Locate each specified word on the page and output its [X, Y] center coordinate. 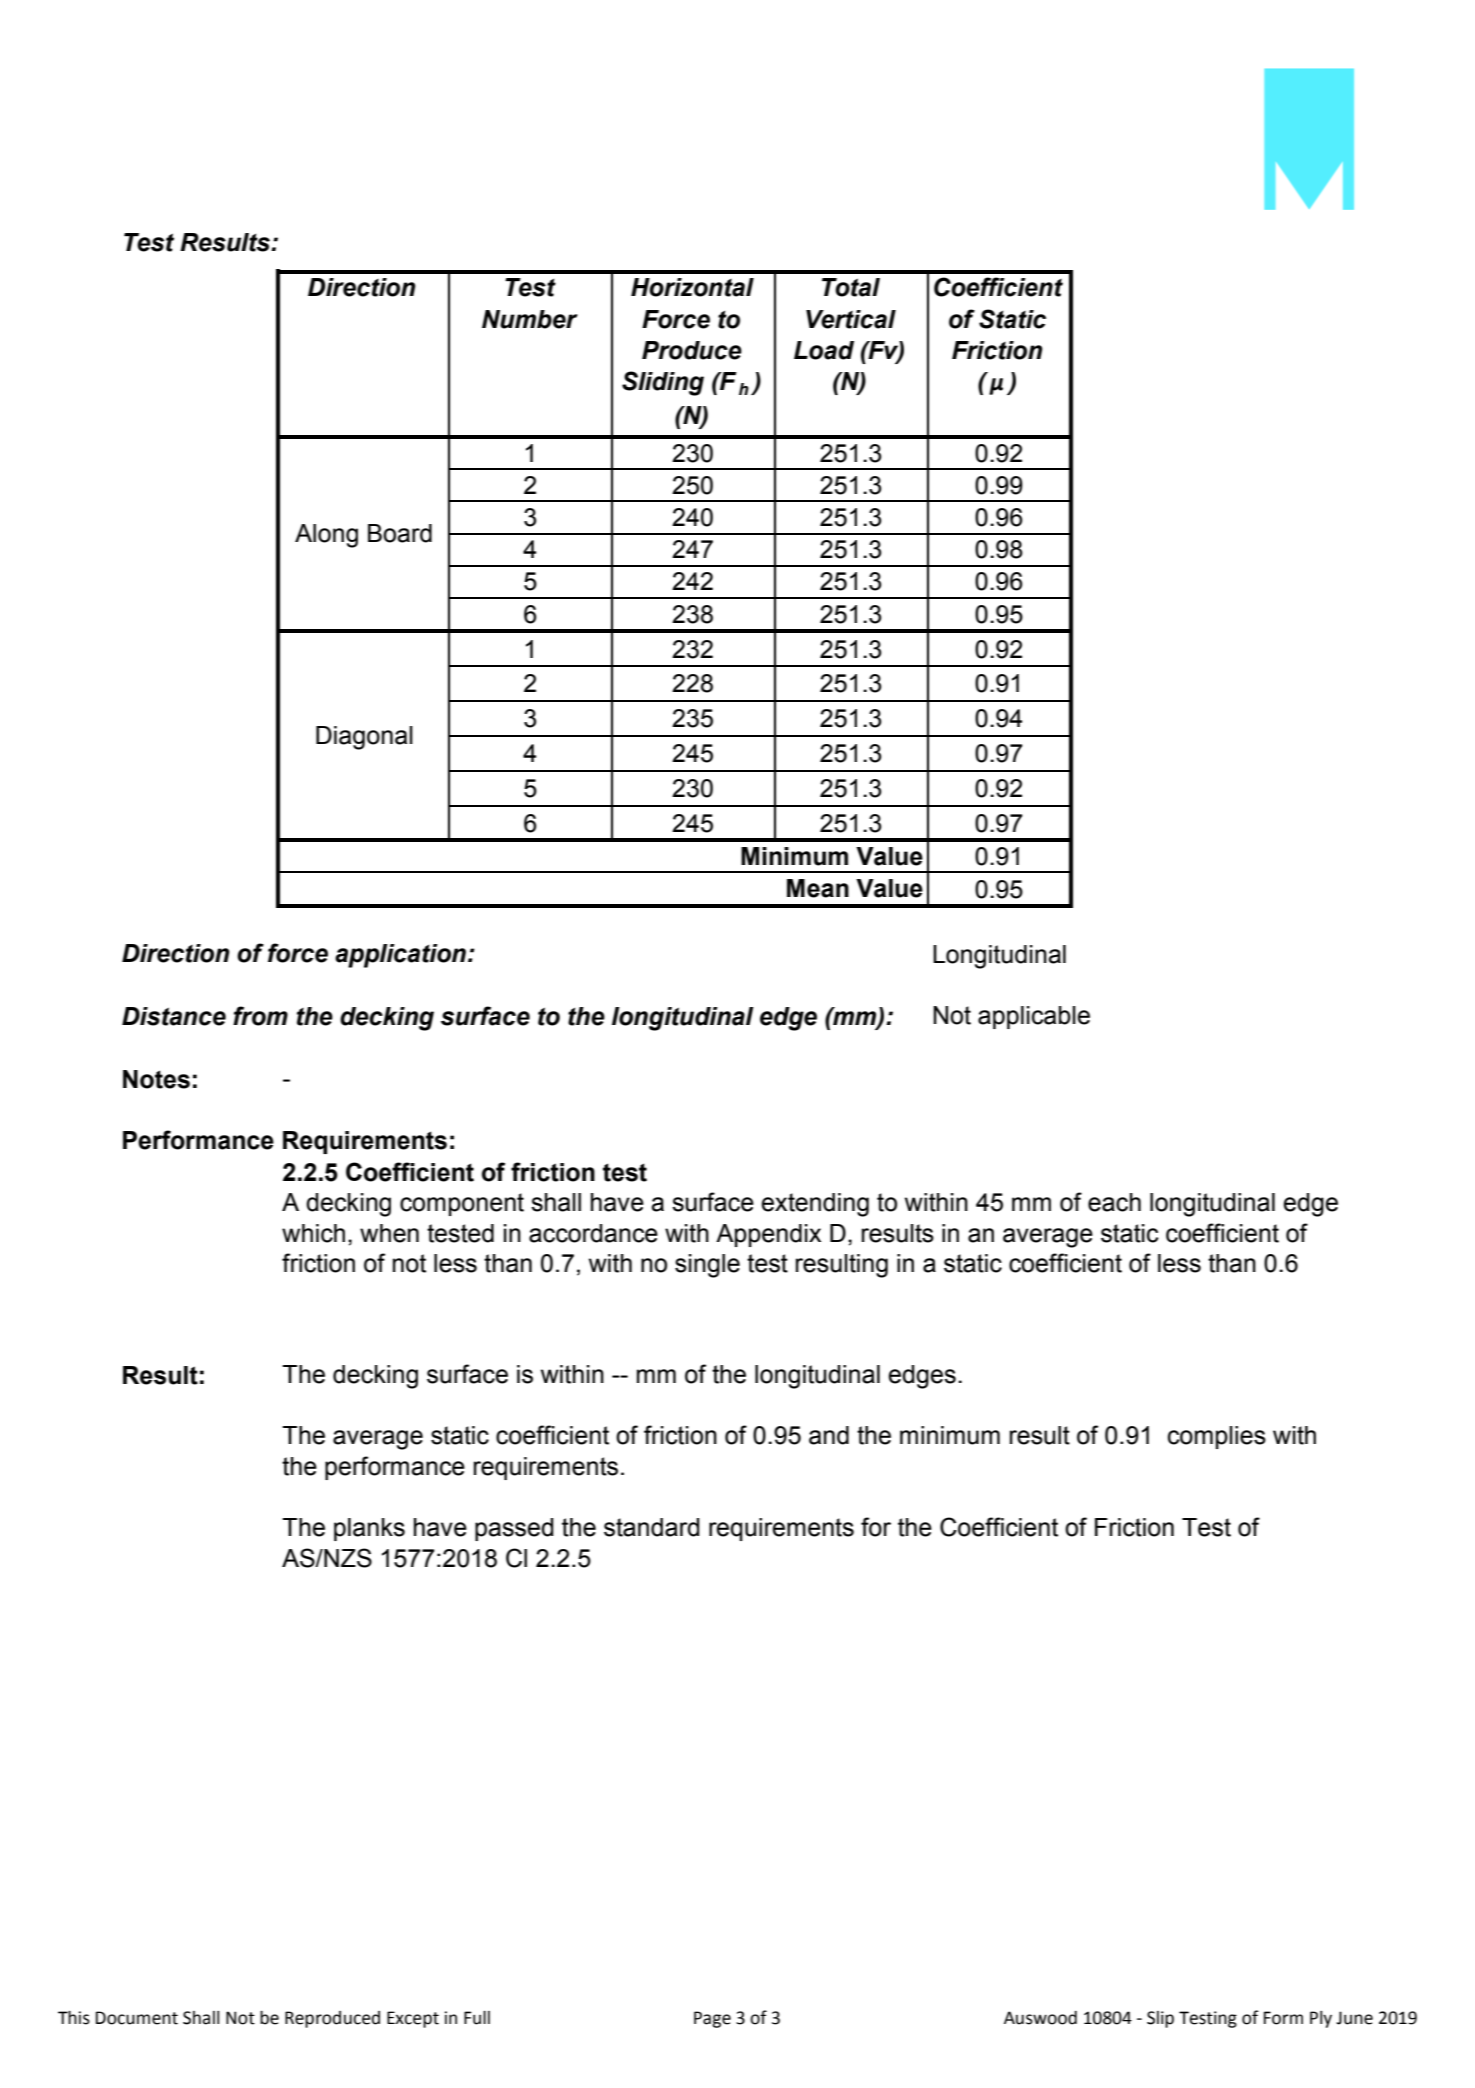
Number [530, 319]
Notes [156, 1079]
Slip [1160, 2019]
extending [815, 1205]
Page [712, 2019]
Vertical [851, 319]
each [1114, 1202]
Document [137, 2018]
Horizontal [692, 287]
